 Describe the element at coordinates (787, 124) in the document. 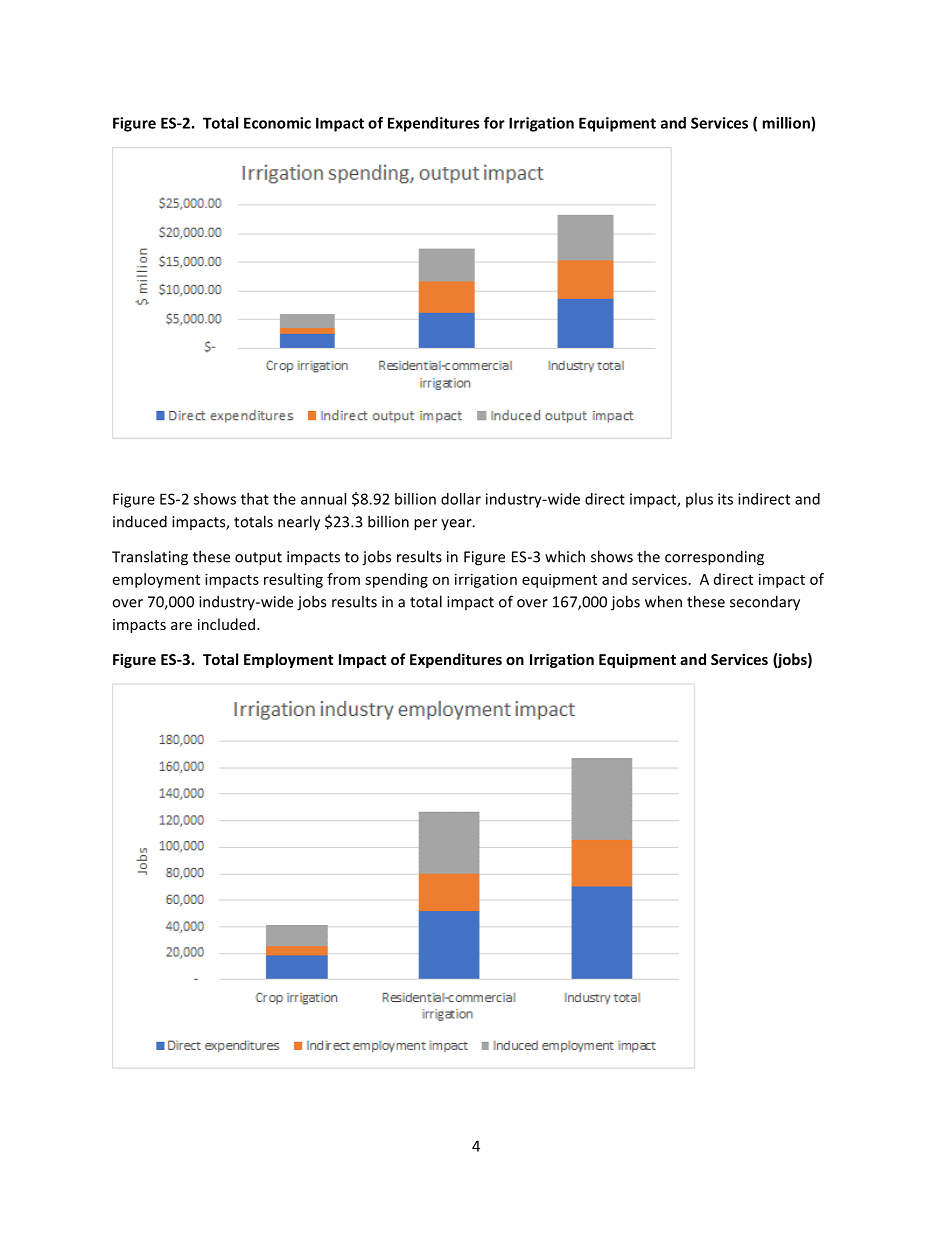

I see `million` at that location.
